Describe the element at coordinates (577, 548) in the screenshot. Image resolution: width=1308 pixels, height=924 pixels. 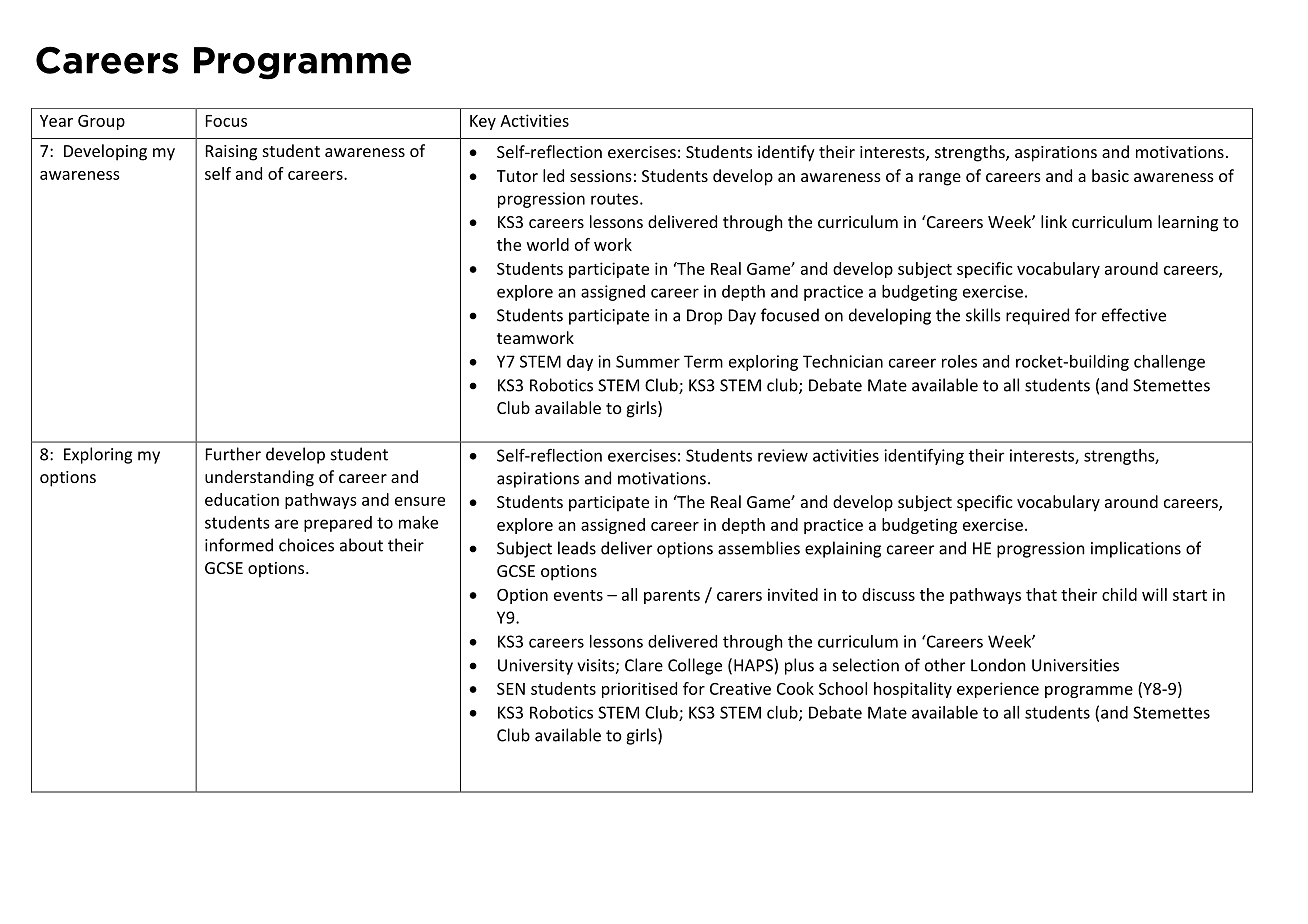
I see `leads` at that location.
